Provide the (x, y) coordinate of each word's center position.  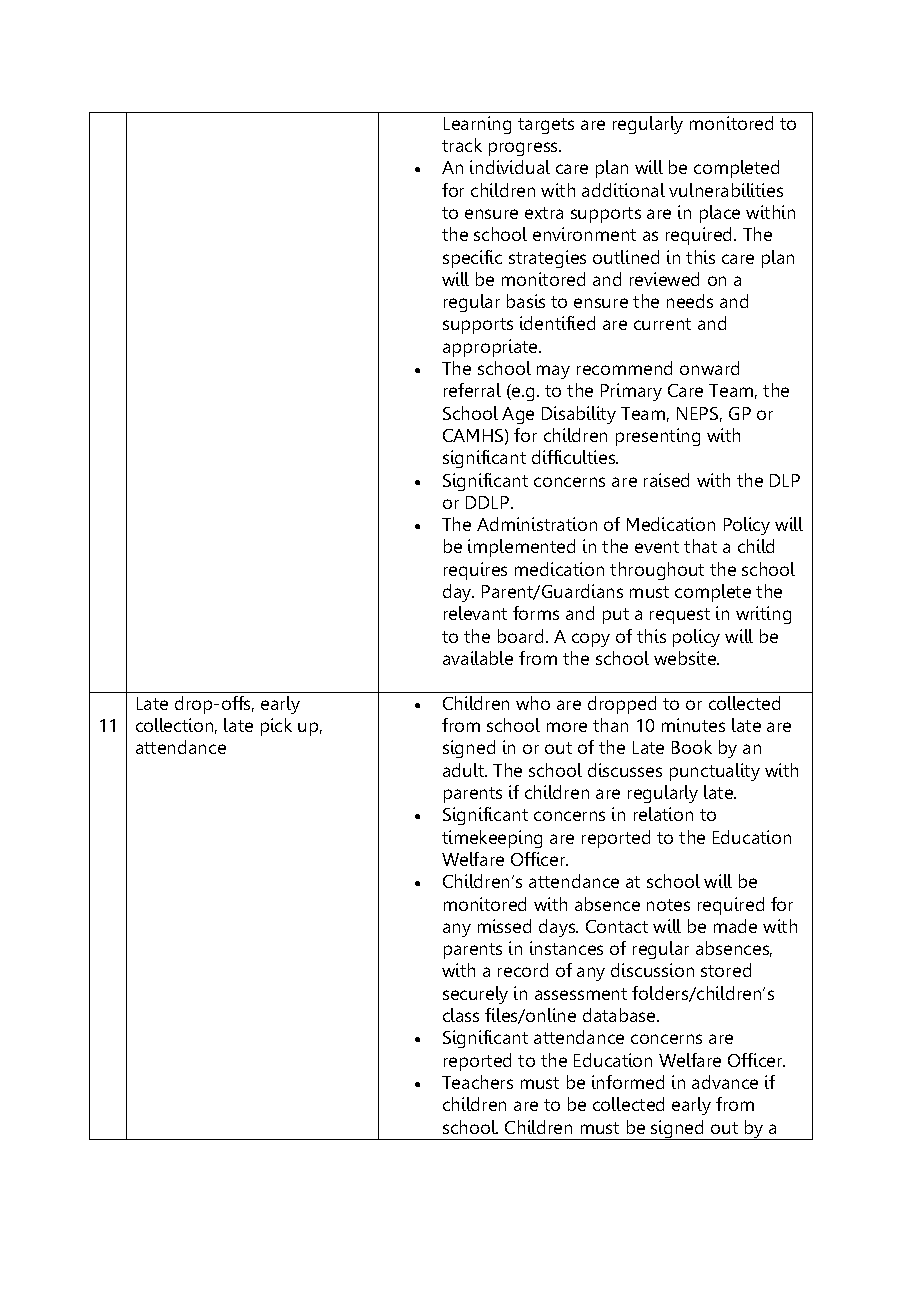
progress (525, 149)
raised (666, 480)
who (533, 703)
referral (472, 390)
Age (518, 415)
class (461, 1015)
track (462, 145)
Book (692, 747)
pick (276, 727)
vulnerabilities (726, 190)
